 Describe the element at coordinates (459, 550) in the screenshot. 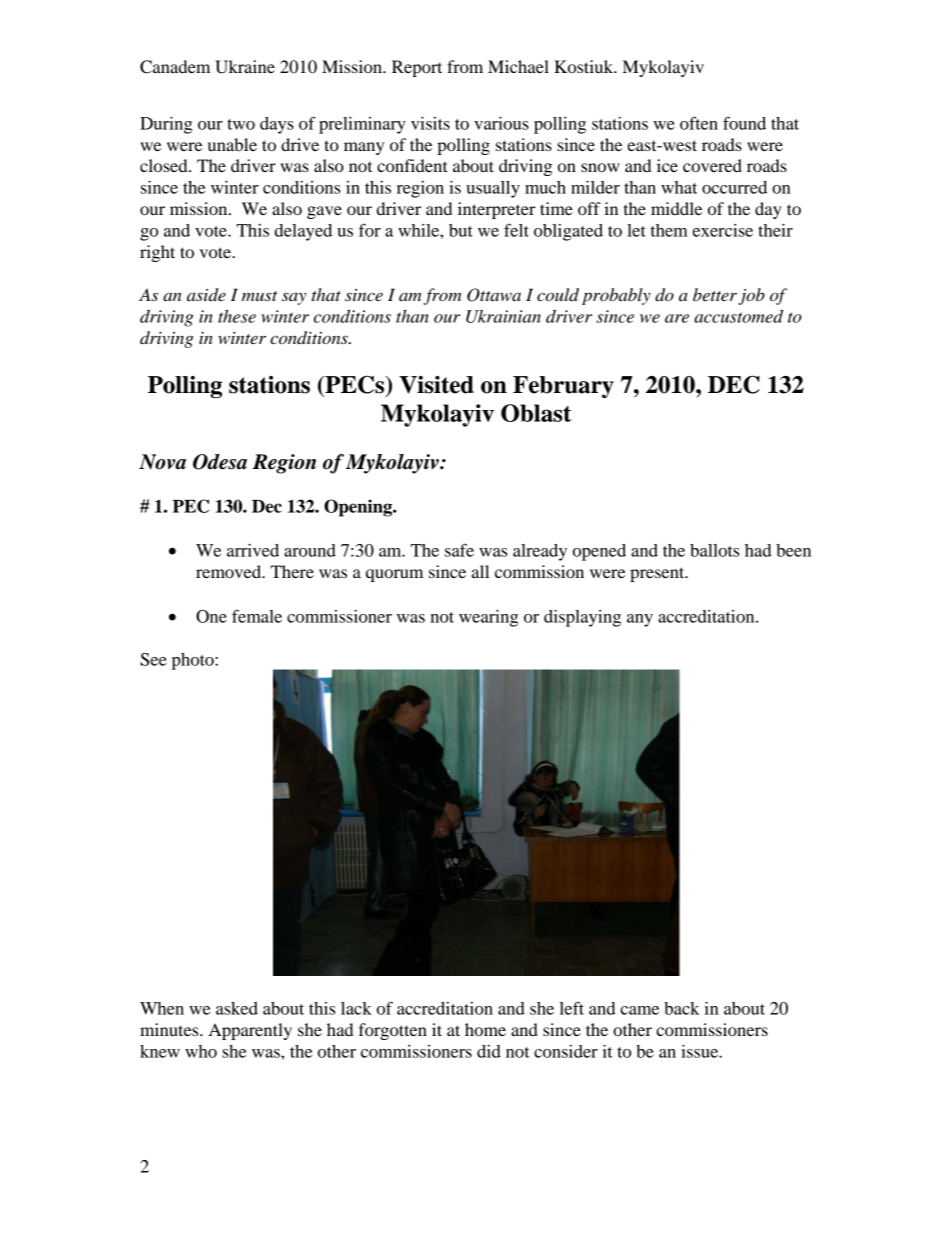

I see `safe` at that location.
